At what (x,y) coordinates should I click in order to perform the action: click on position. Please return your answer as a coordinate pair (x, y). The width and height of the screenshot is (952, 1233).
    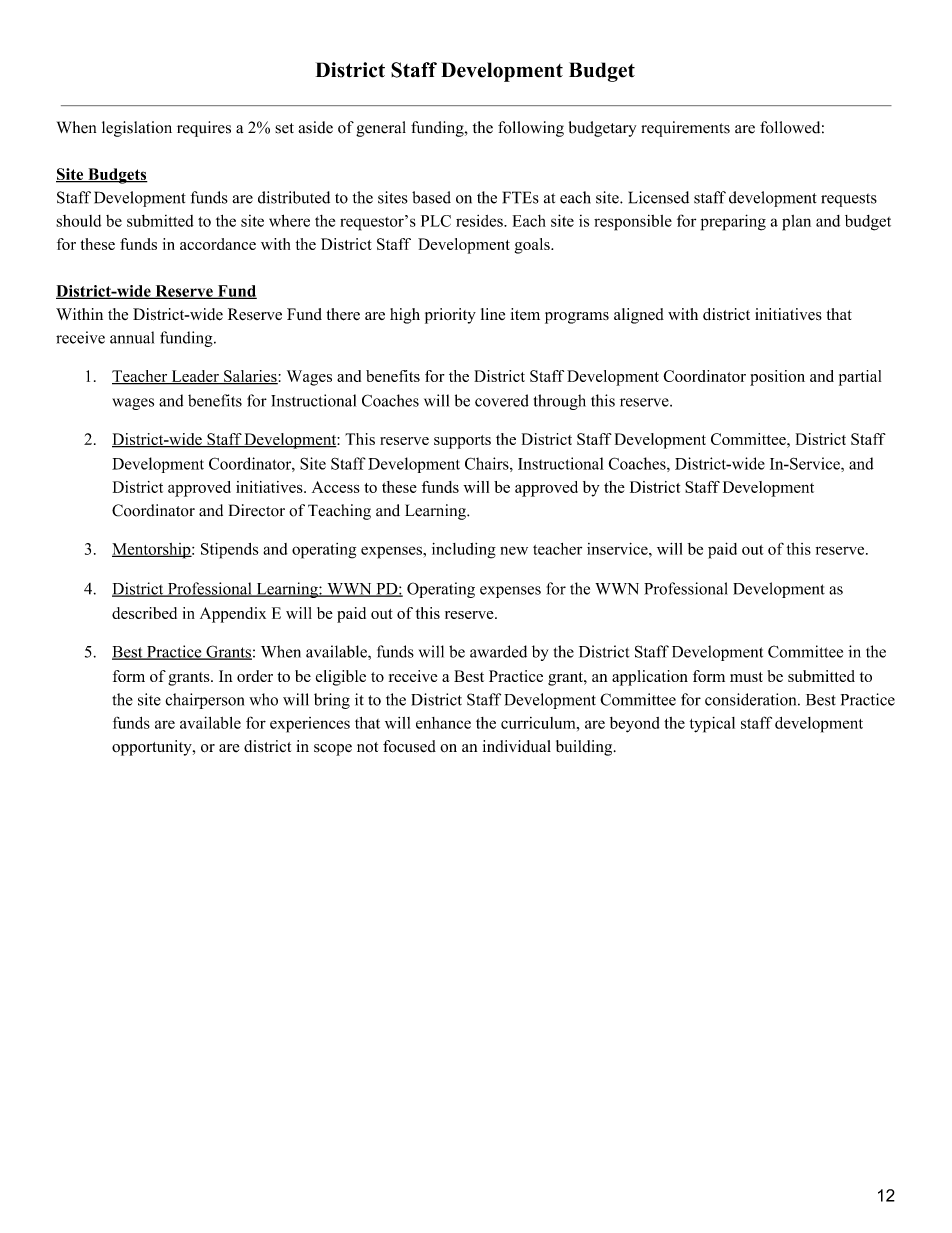
    Looking at the image, I should click on (777, 378).
